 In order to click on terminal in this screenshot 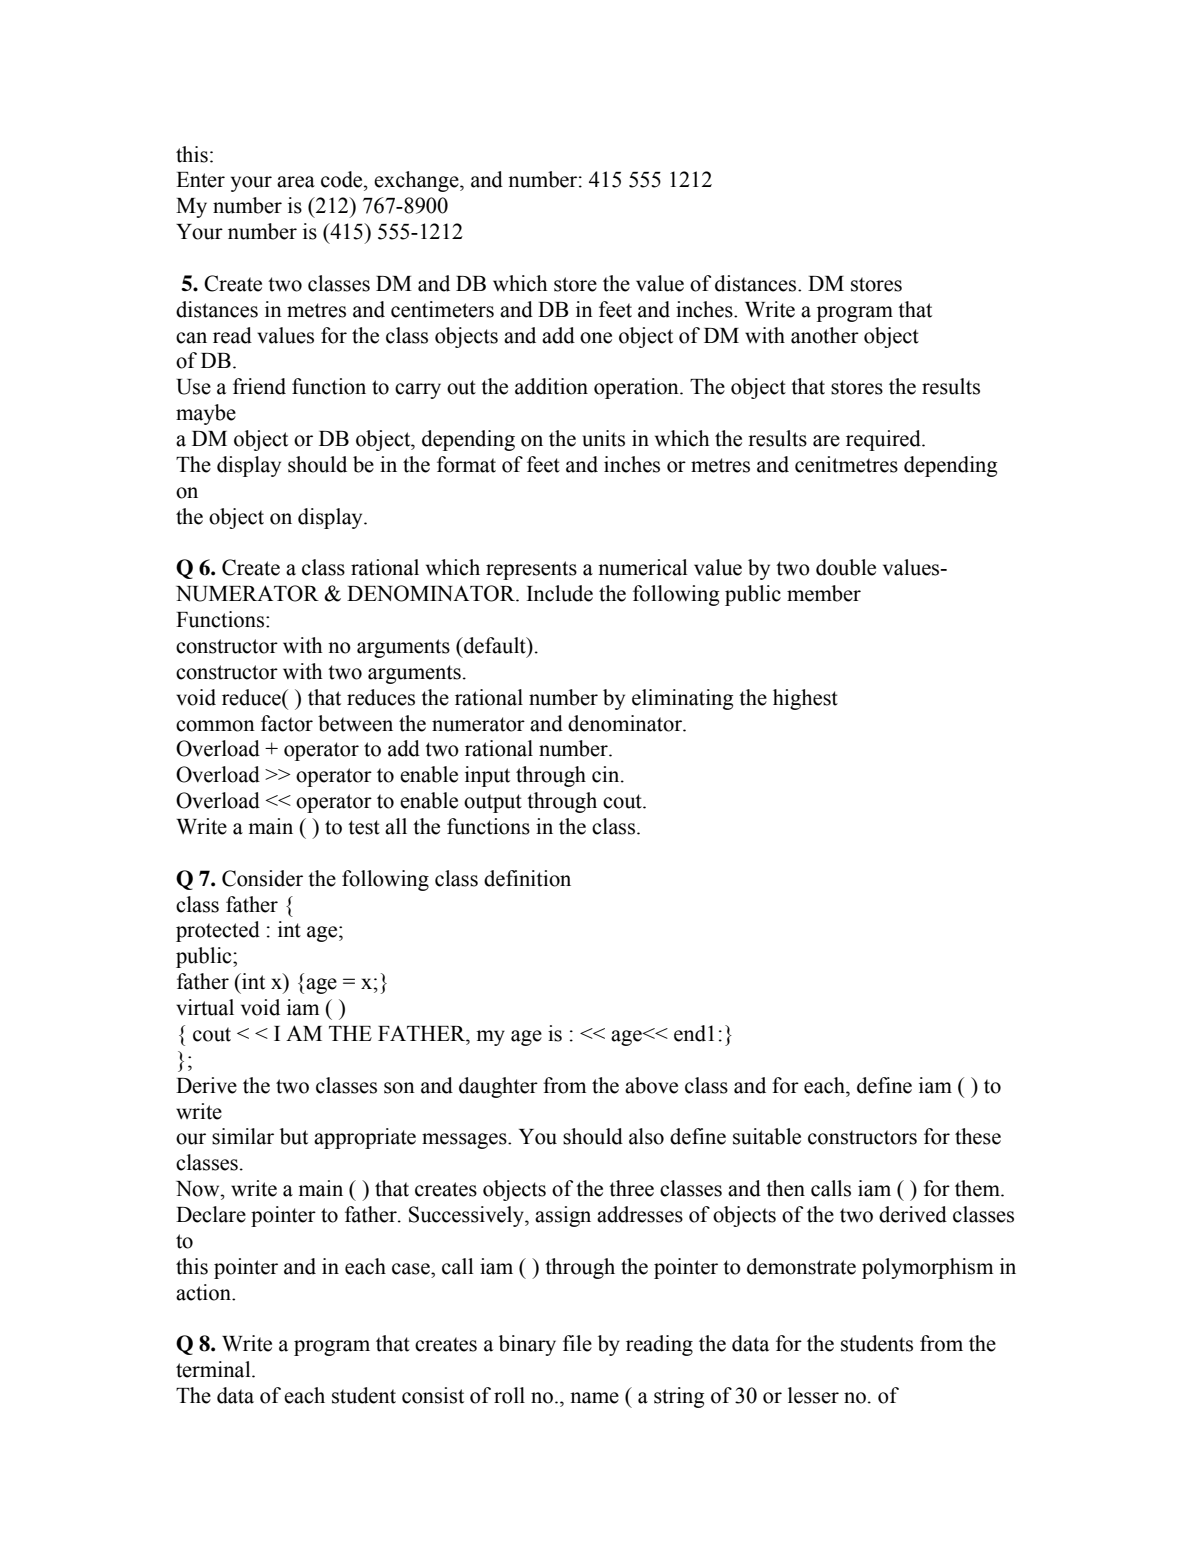, I will do `click(214, 1369)`.
